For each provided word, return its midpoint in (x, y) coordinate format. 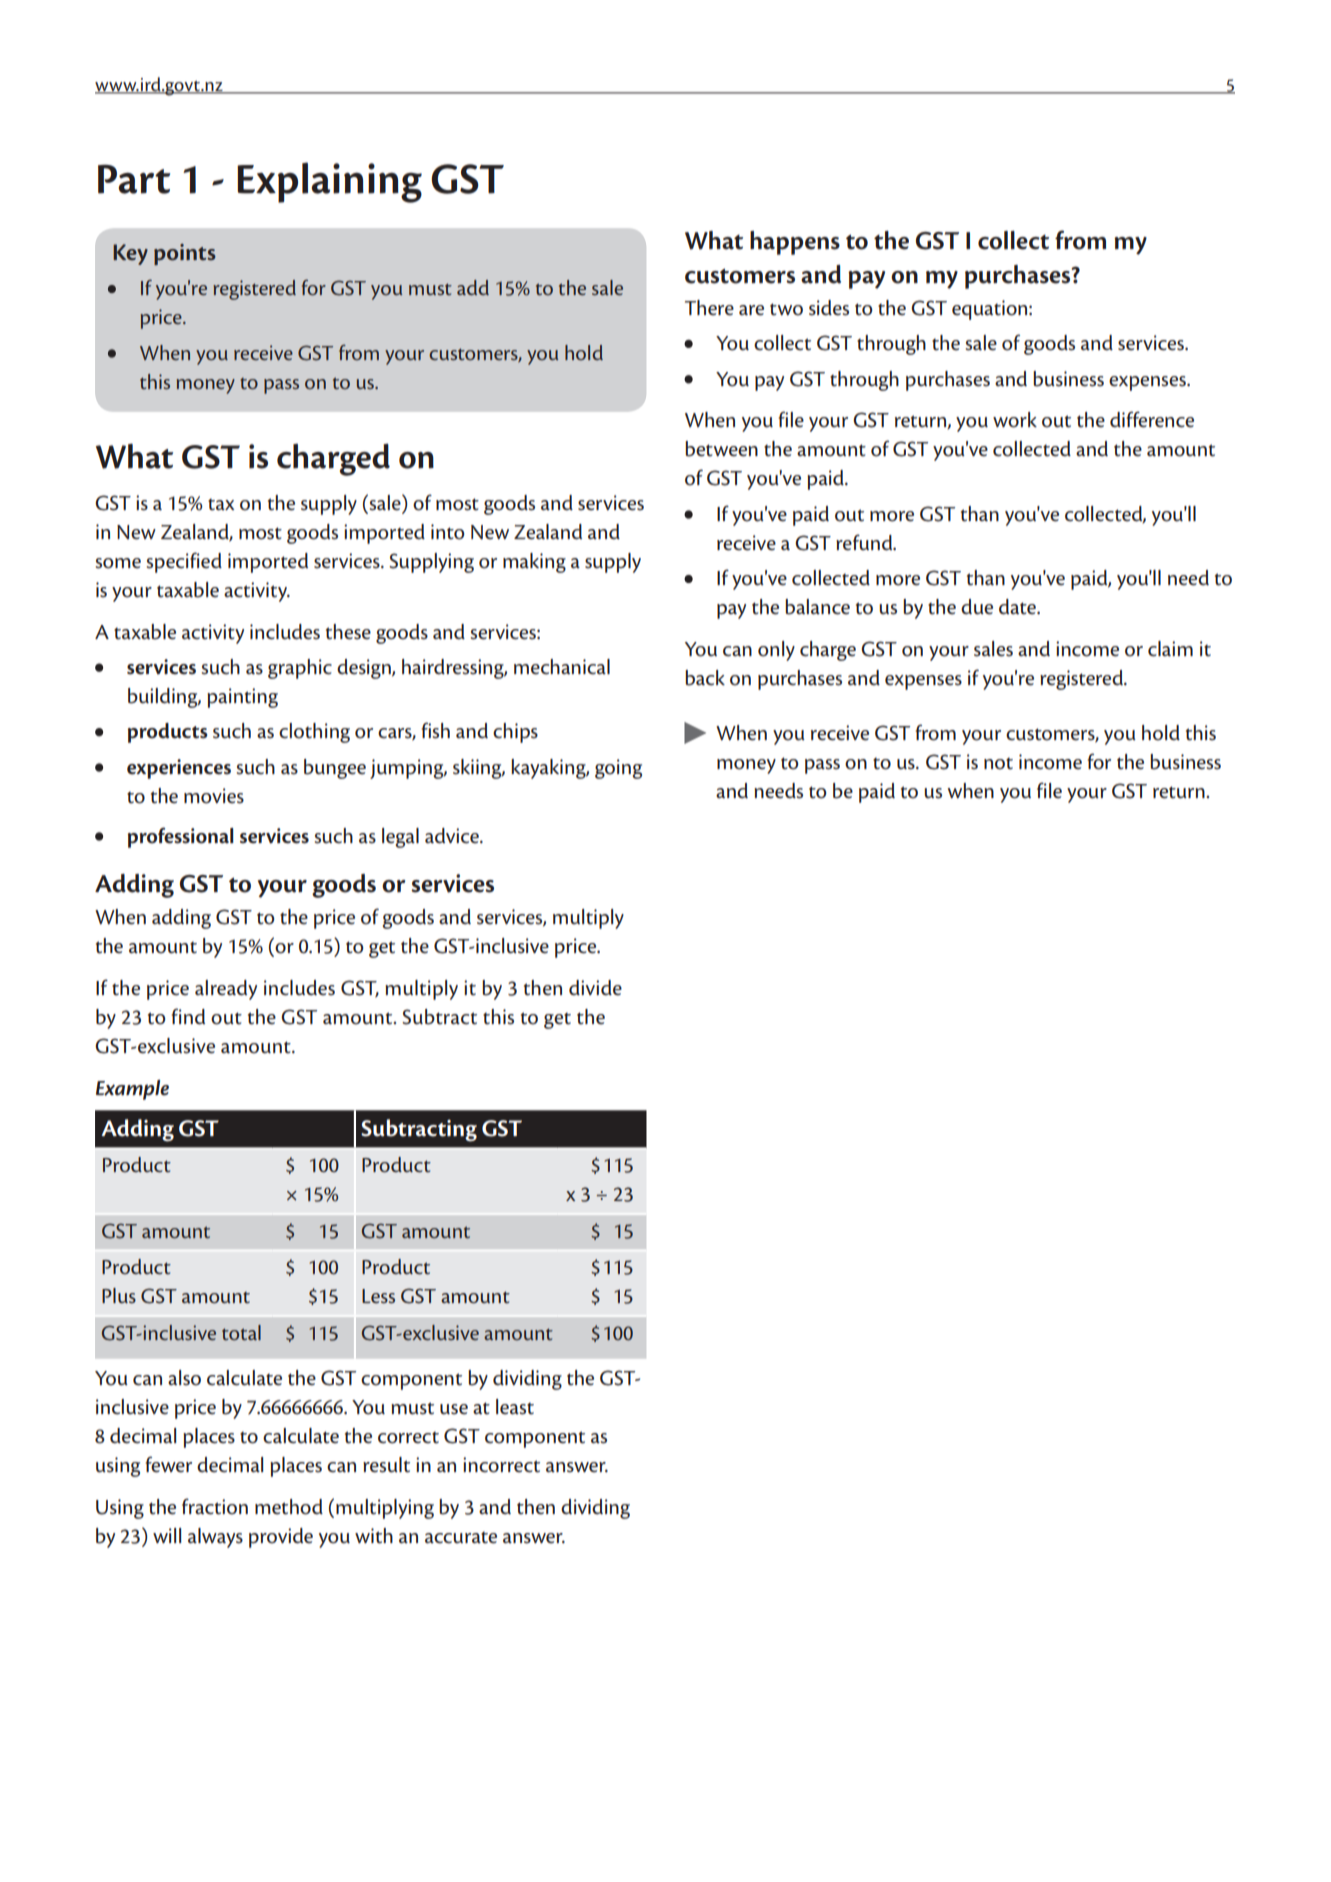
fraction (215, 1506)
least (515, 1407)
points (185, 254)
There (709, 308)
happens (795, 243)
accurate (461, 1538)
